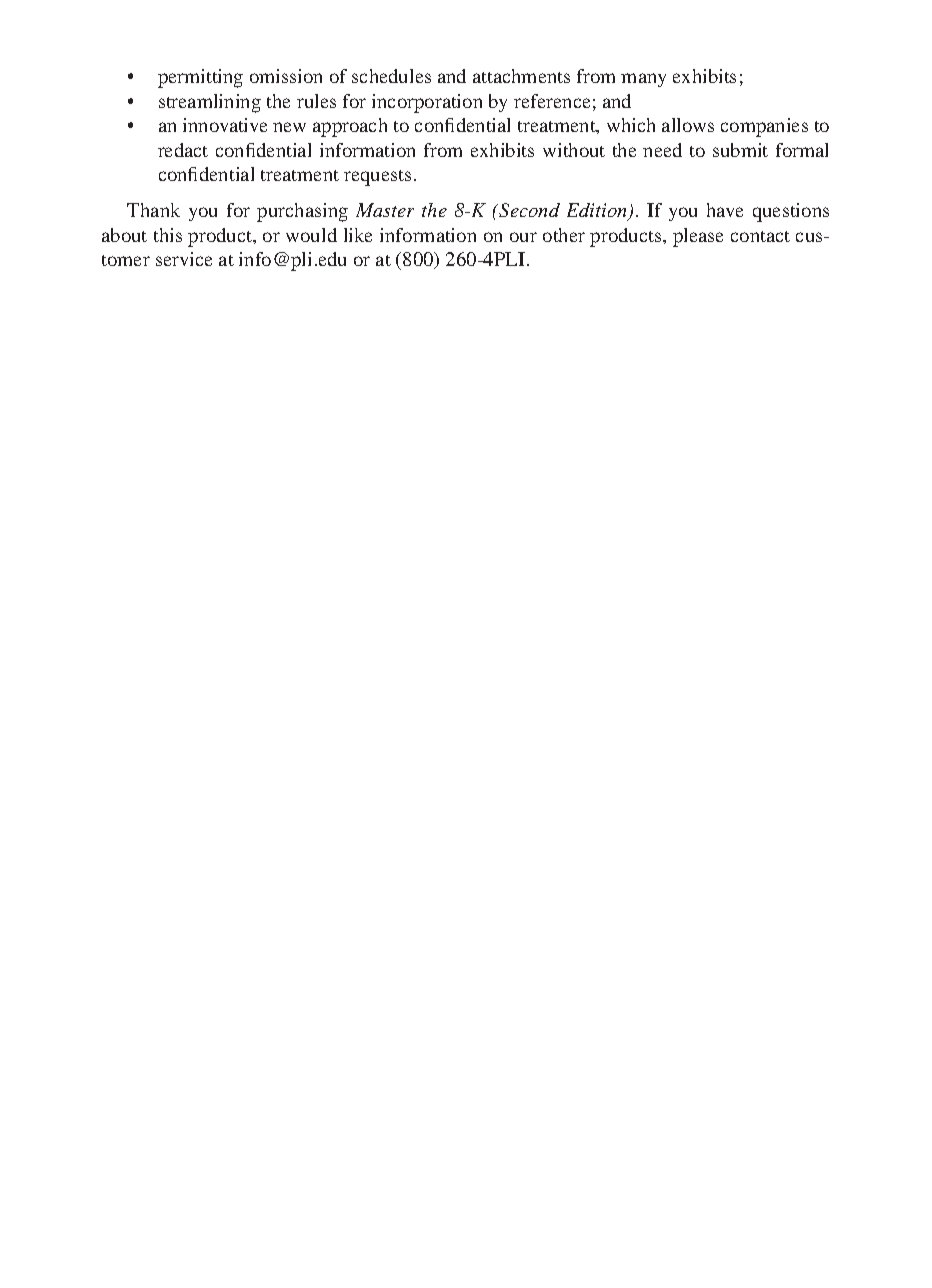 This screenshot has height=1288, width=932. Describe the element at coordinates (168, 235) in the screenshot. I see `this` at that location.
